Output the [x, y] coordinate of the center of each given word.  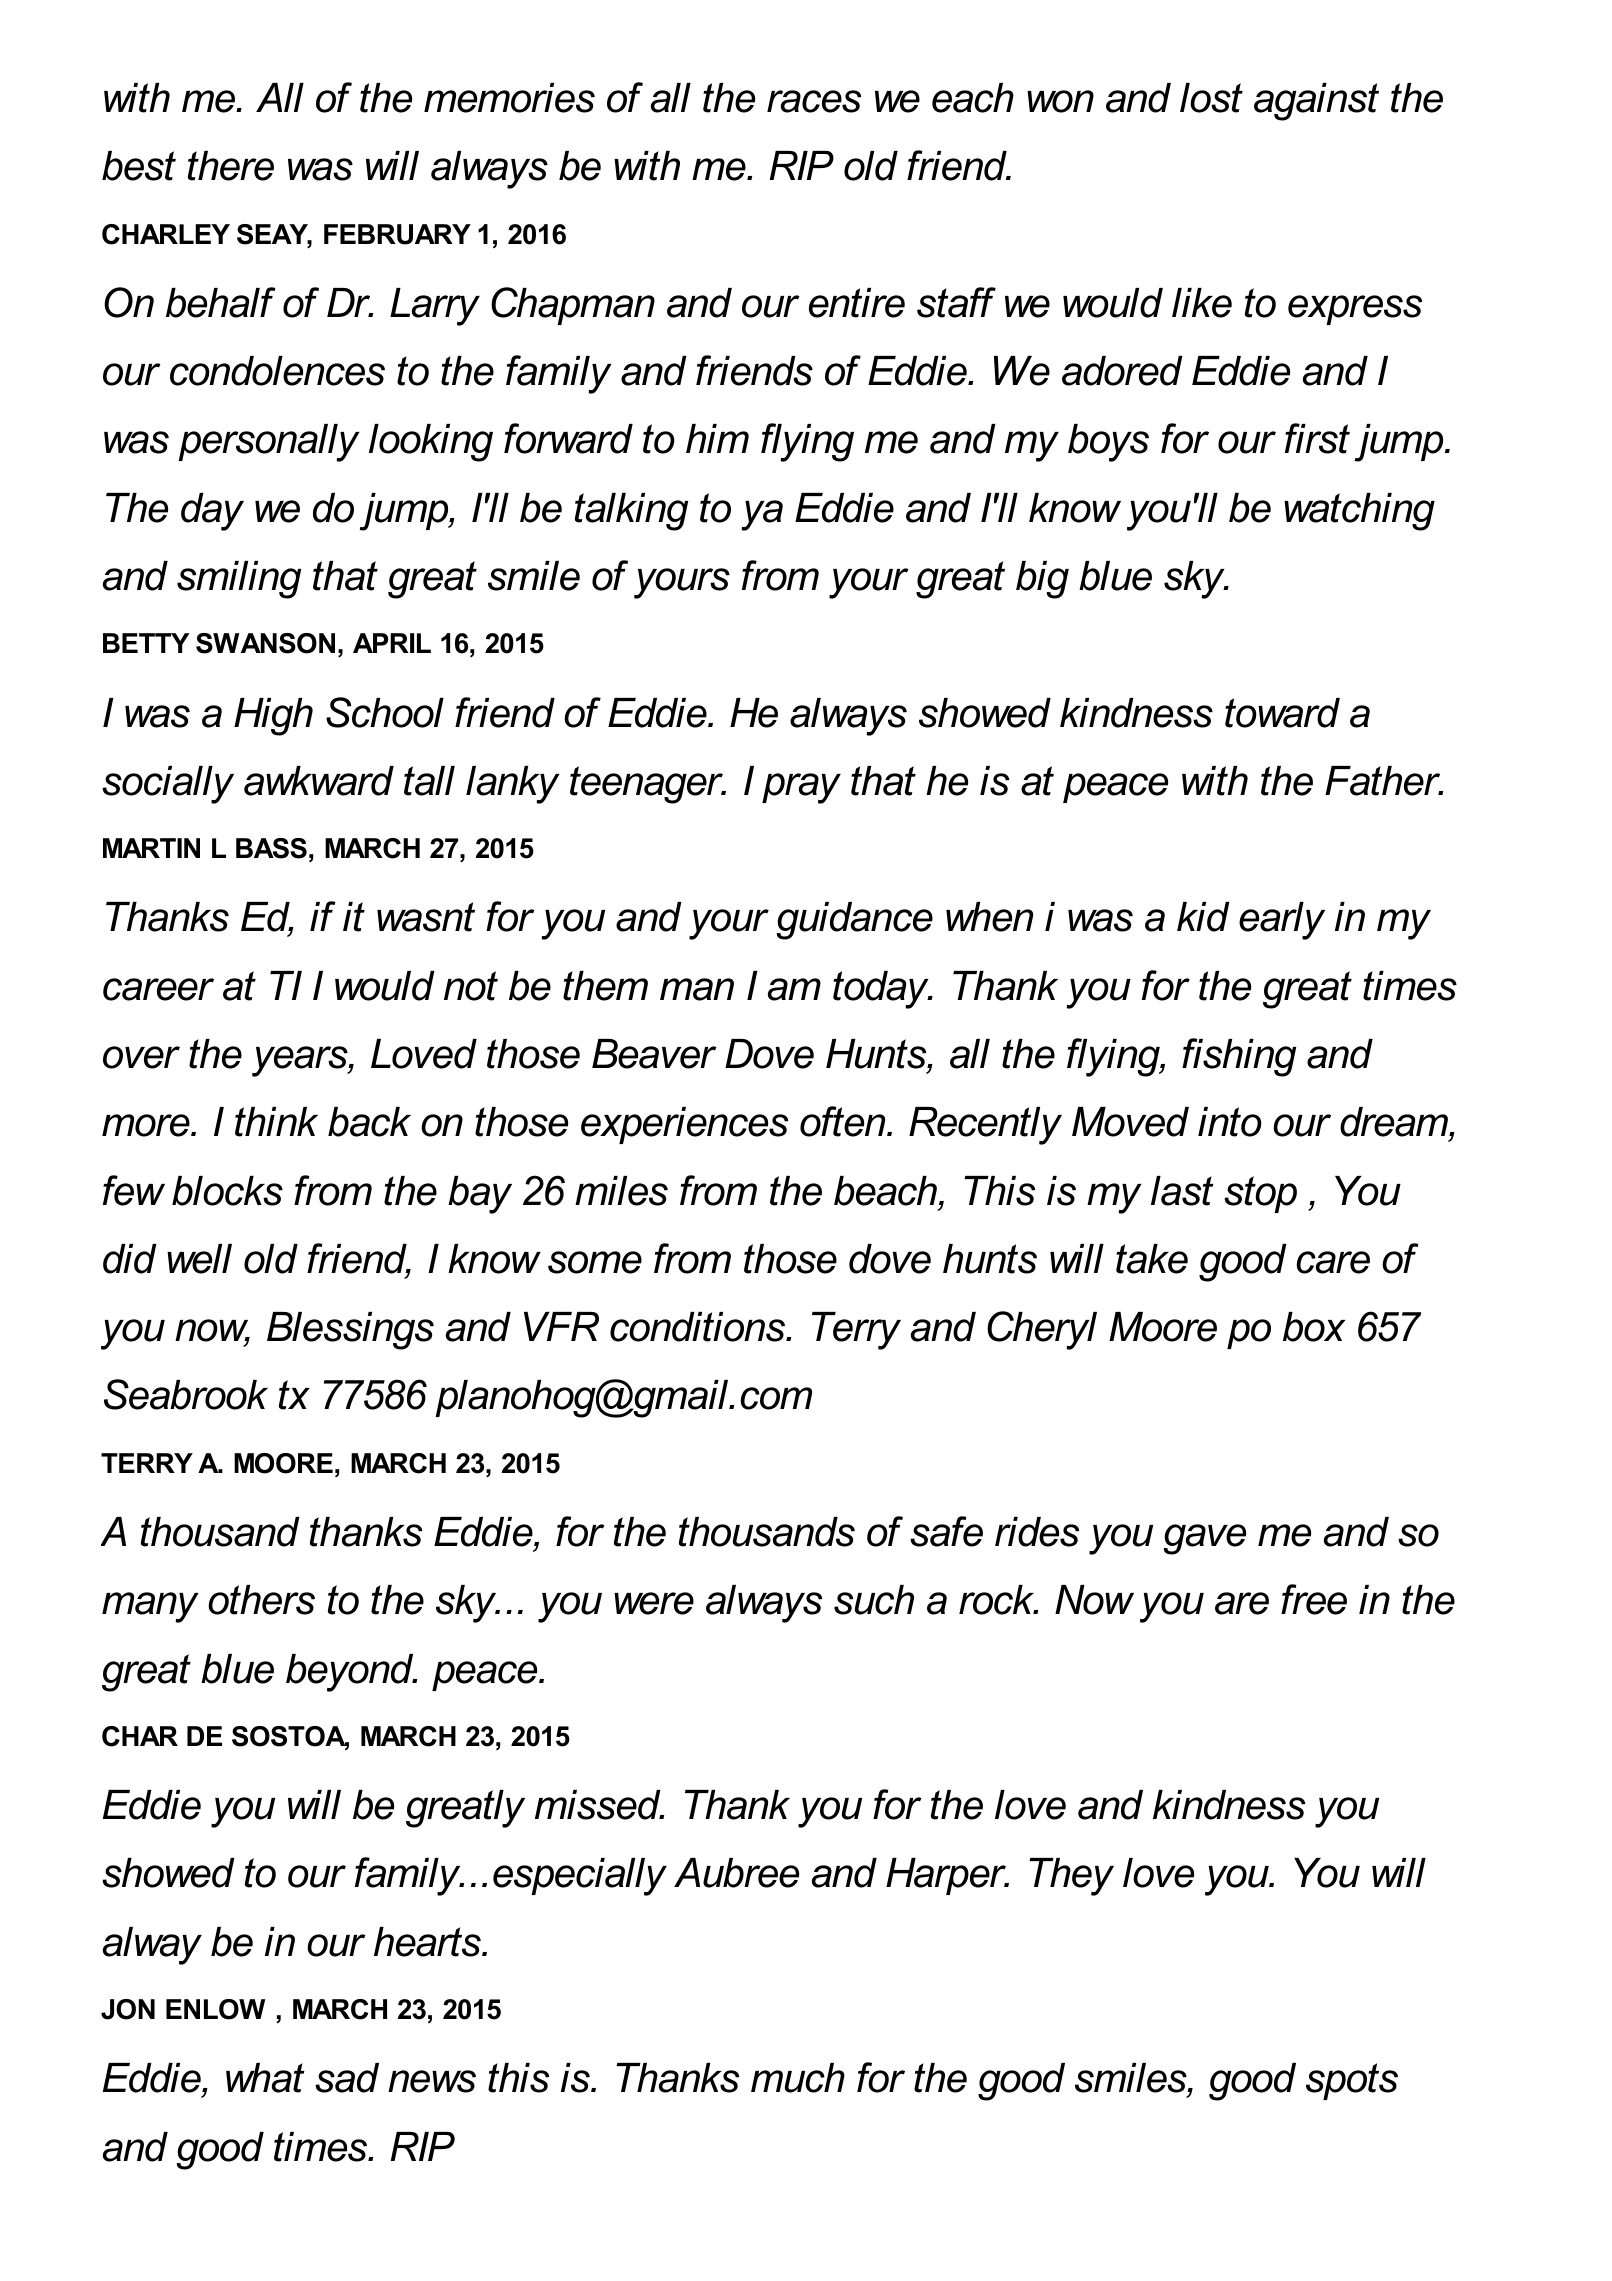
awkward [319, 781]
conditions [698, 1327]
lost [1211, 98]
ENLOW [215, 2009]
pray [801, 788]
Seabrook [186, 1394]
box [1314, 1327]
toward [1282, 713]
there [231, 166]
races [814, 101]
